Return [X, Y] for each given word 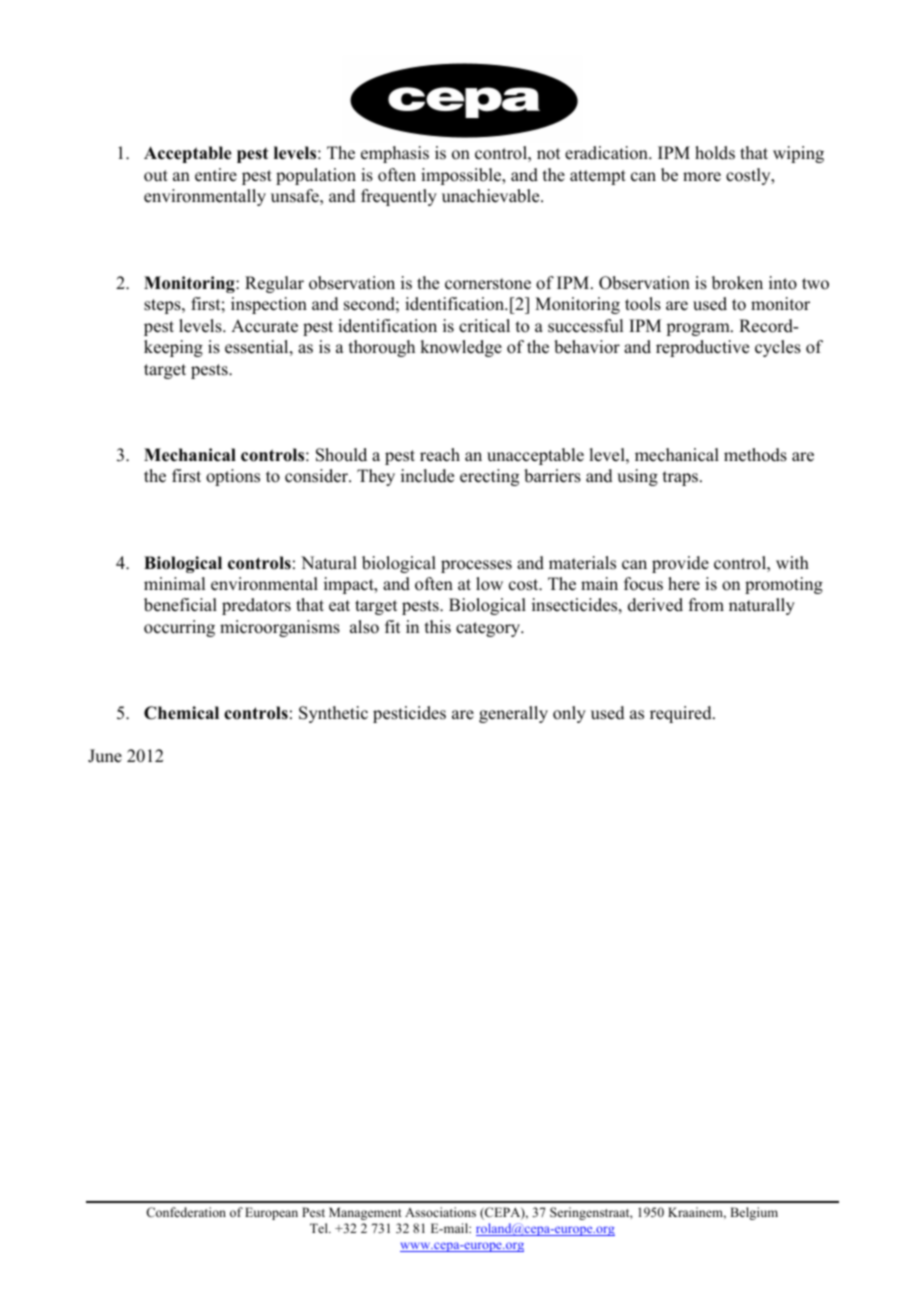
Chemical [181, 713]
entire [216, 175]
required [682, 714]
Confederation [186, 1212]
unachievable [492, 196]
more [702, 177]
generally [513, 714]
